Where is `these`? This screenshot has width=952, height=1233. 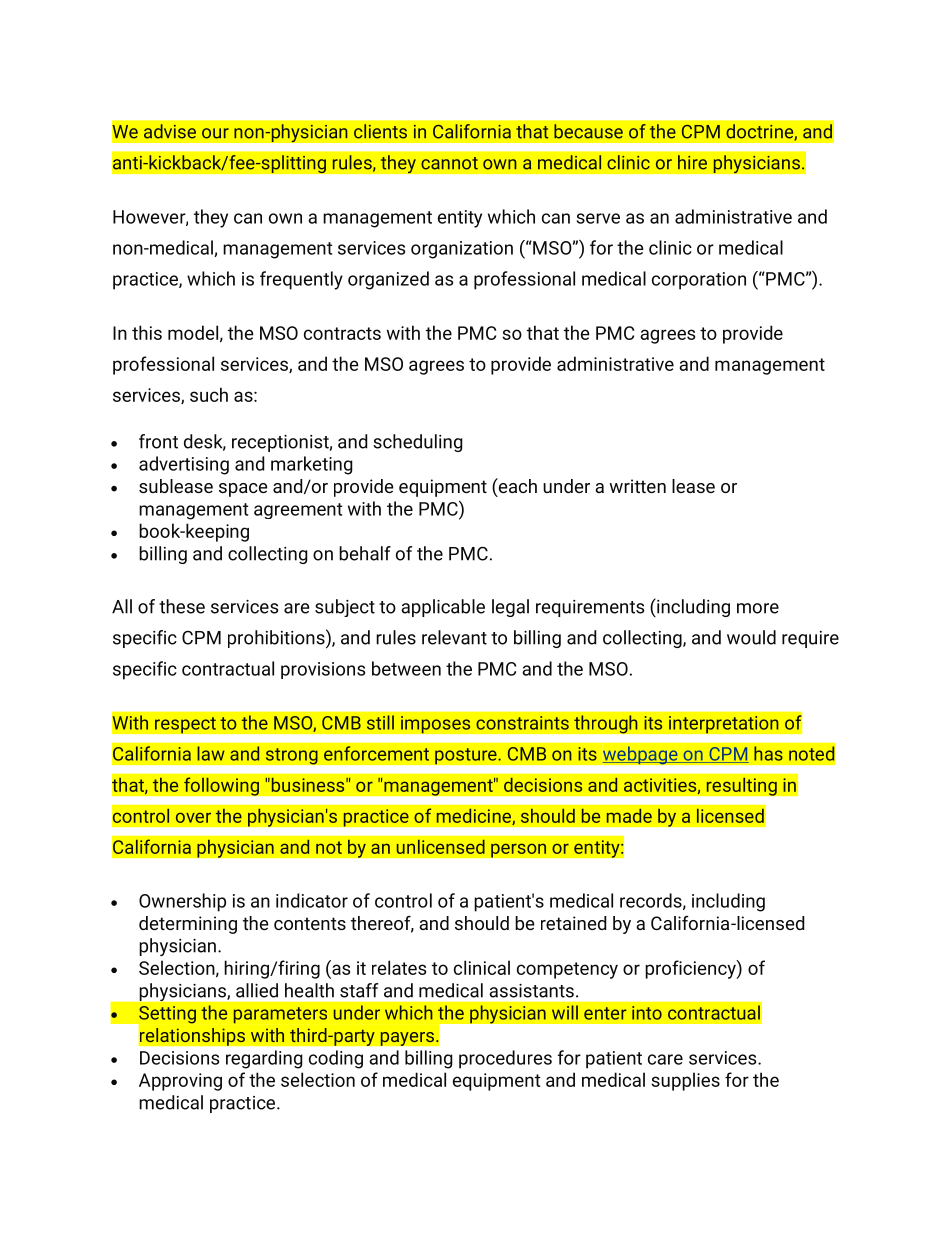
these is located at coordinates (182, 606).
